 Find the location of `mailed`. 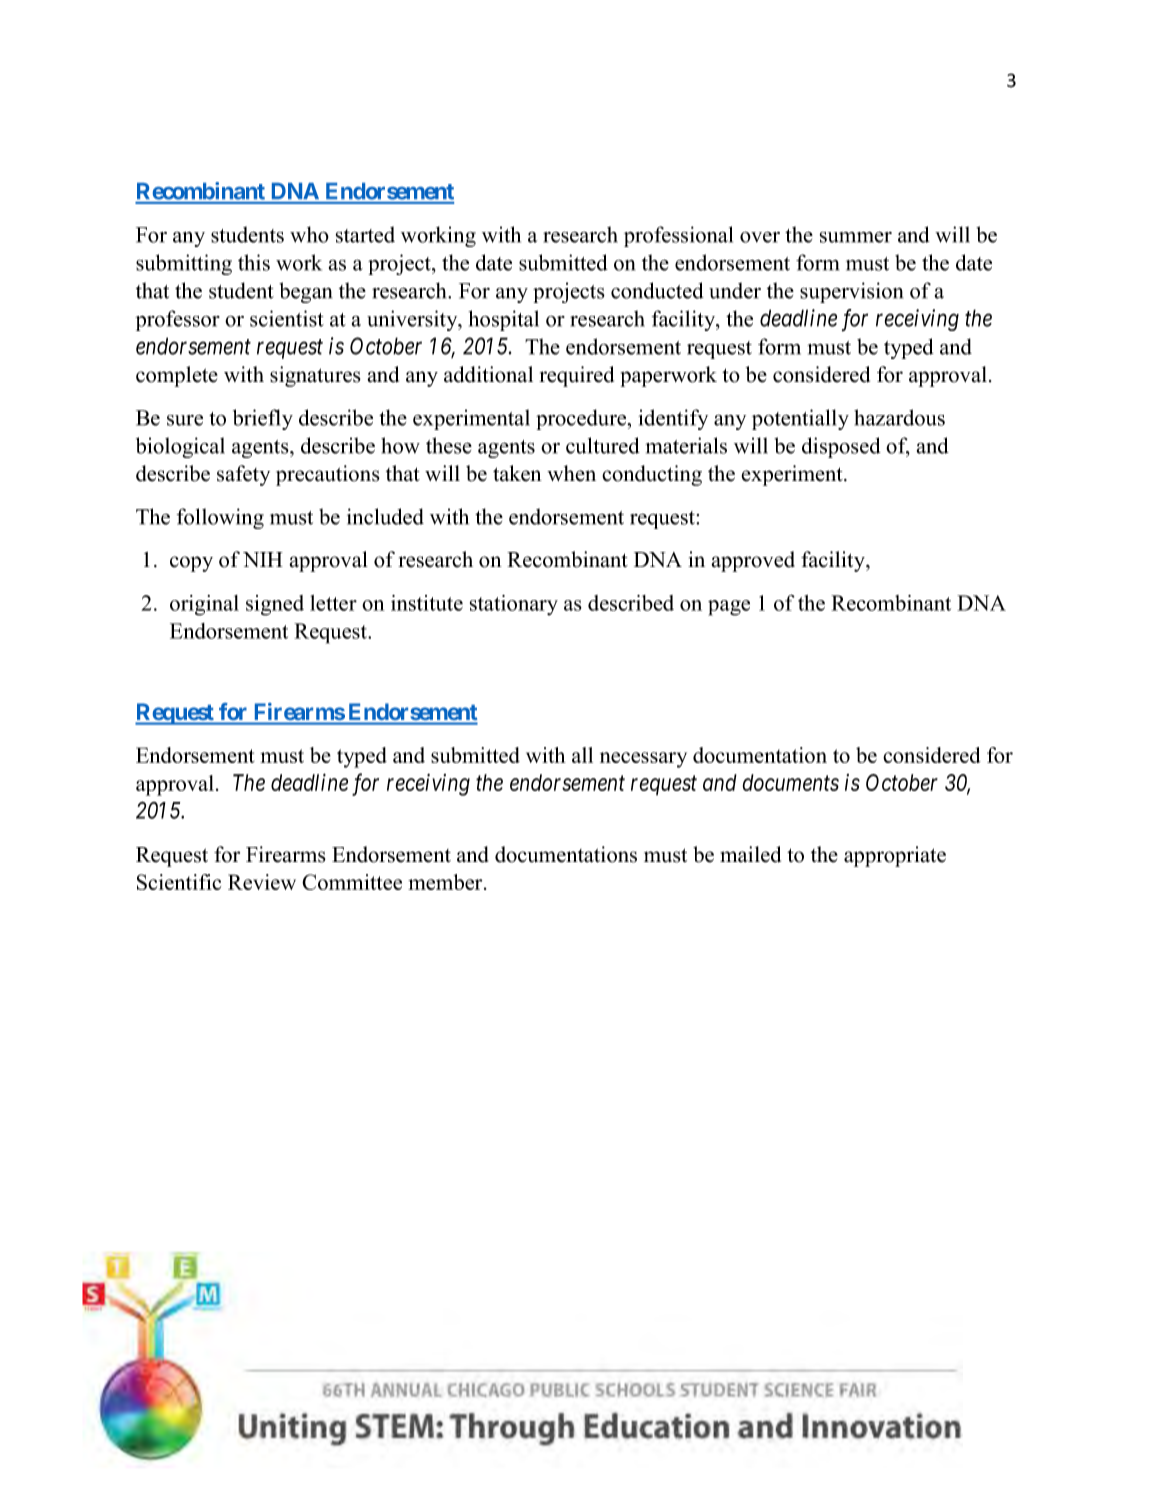

mailed is located at coordinates (750, 854).
